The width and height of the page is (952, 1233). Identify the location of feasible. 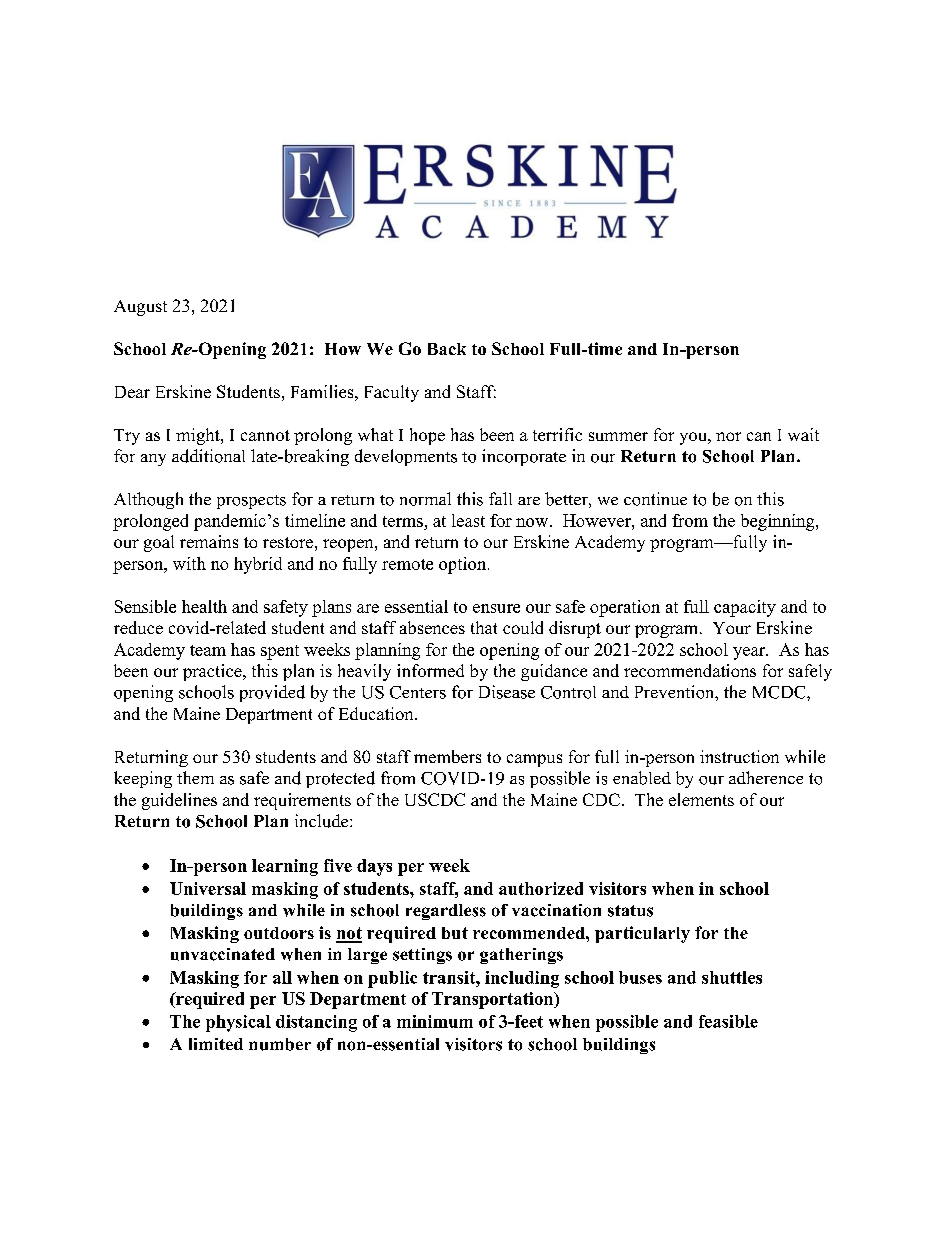
(728, 1021).
